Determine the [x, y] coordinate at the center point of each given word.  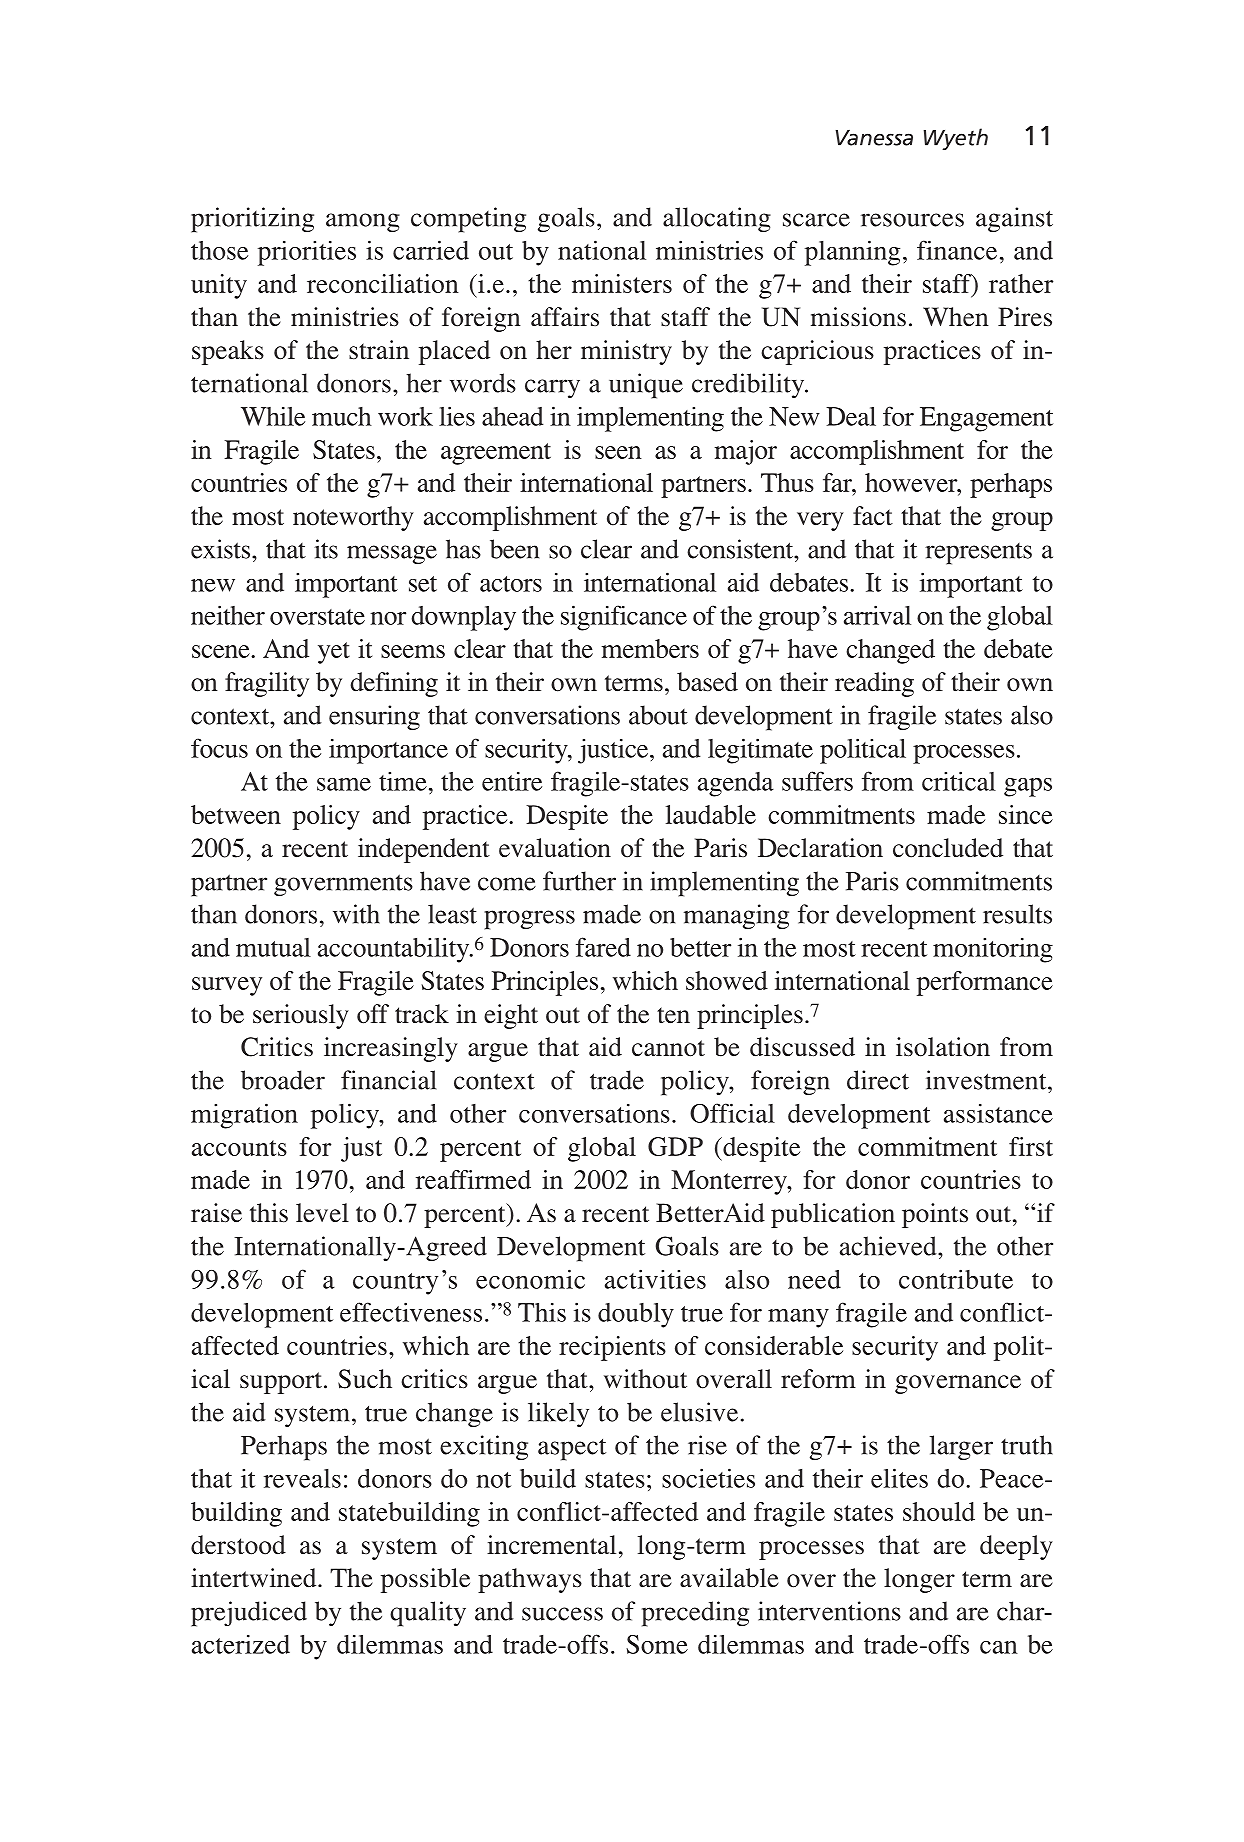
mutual [273, 947]
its [326, 549]
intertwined [255, 1578]
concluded [948, 848]
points [935, 1215]
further [579, 881]
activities [655, 1279]
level [322, 1213]
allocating [717, 219]
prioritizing [252, 220]
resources [912, 220]
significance [624, 618]
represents [978, 554]
